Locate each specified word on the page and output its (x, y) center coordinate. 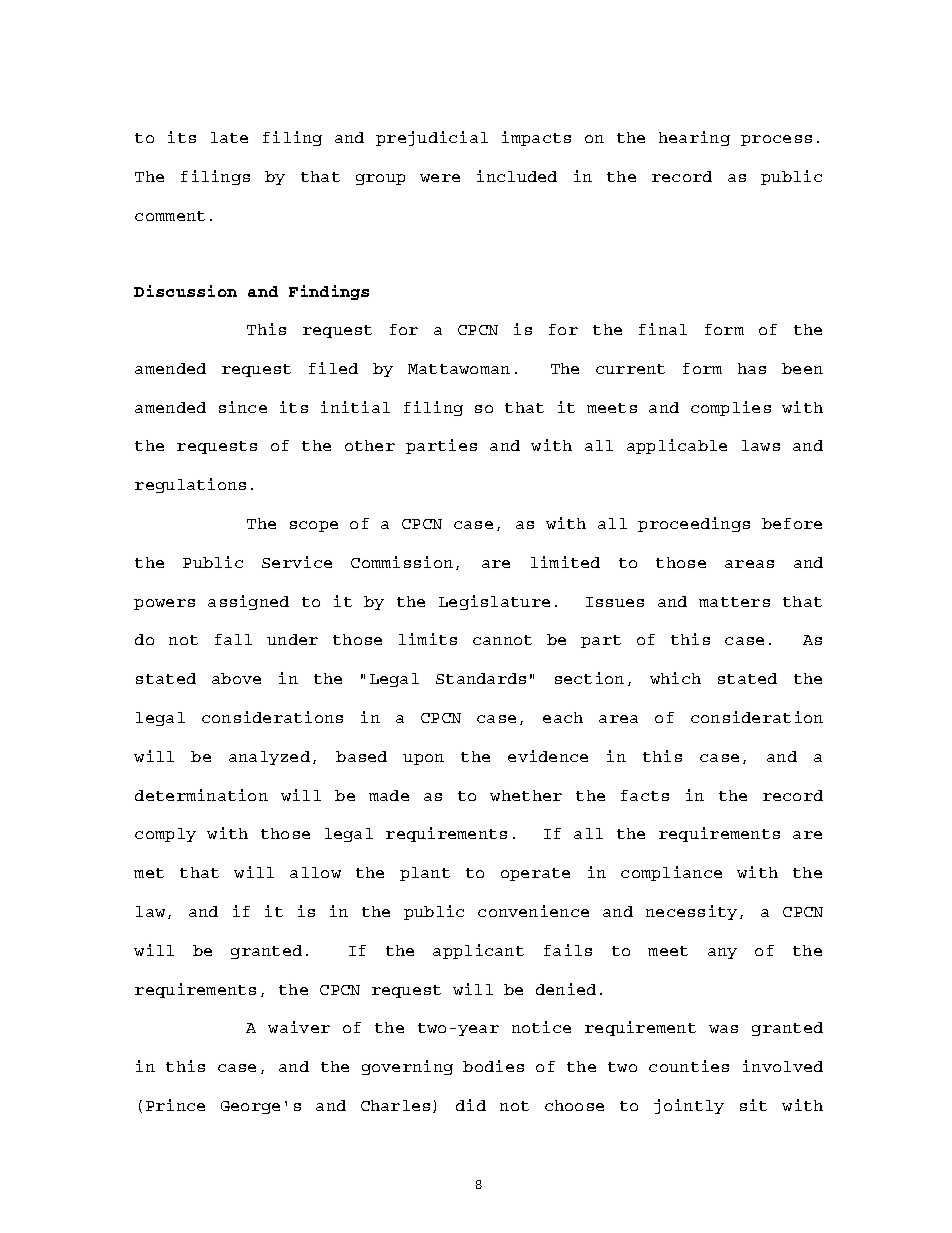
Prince (175, 1105)
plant (425, 874)
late (229, 137)
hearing (694, 138)
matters (734, 602)
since (243, 407)
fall (233, 639)
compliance (671, 873)
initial (355, 407)
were (440, 178)
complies (731, 408)
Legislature (494, 602)
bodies (493, 1066)
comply (165, 835)
